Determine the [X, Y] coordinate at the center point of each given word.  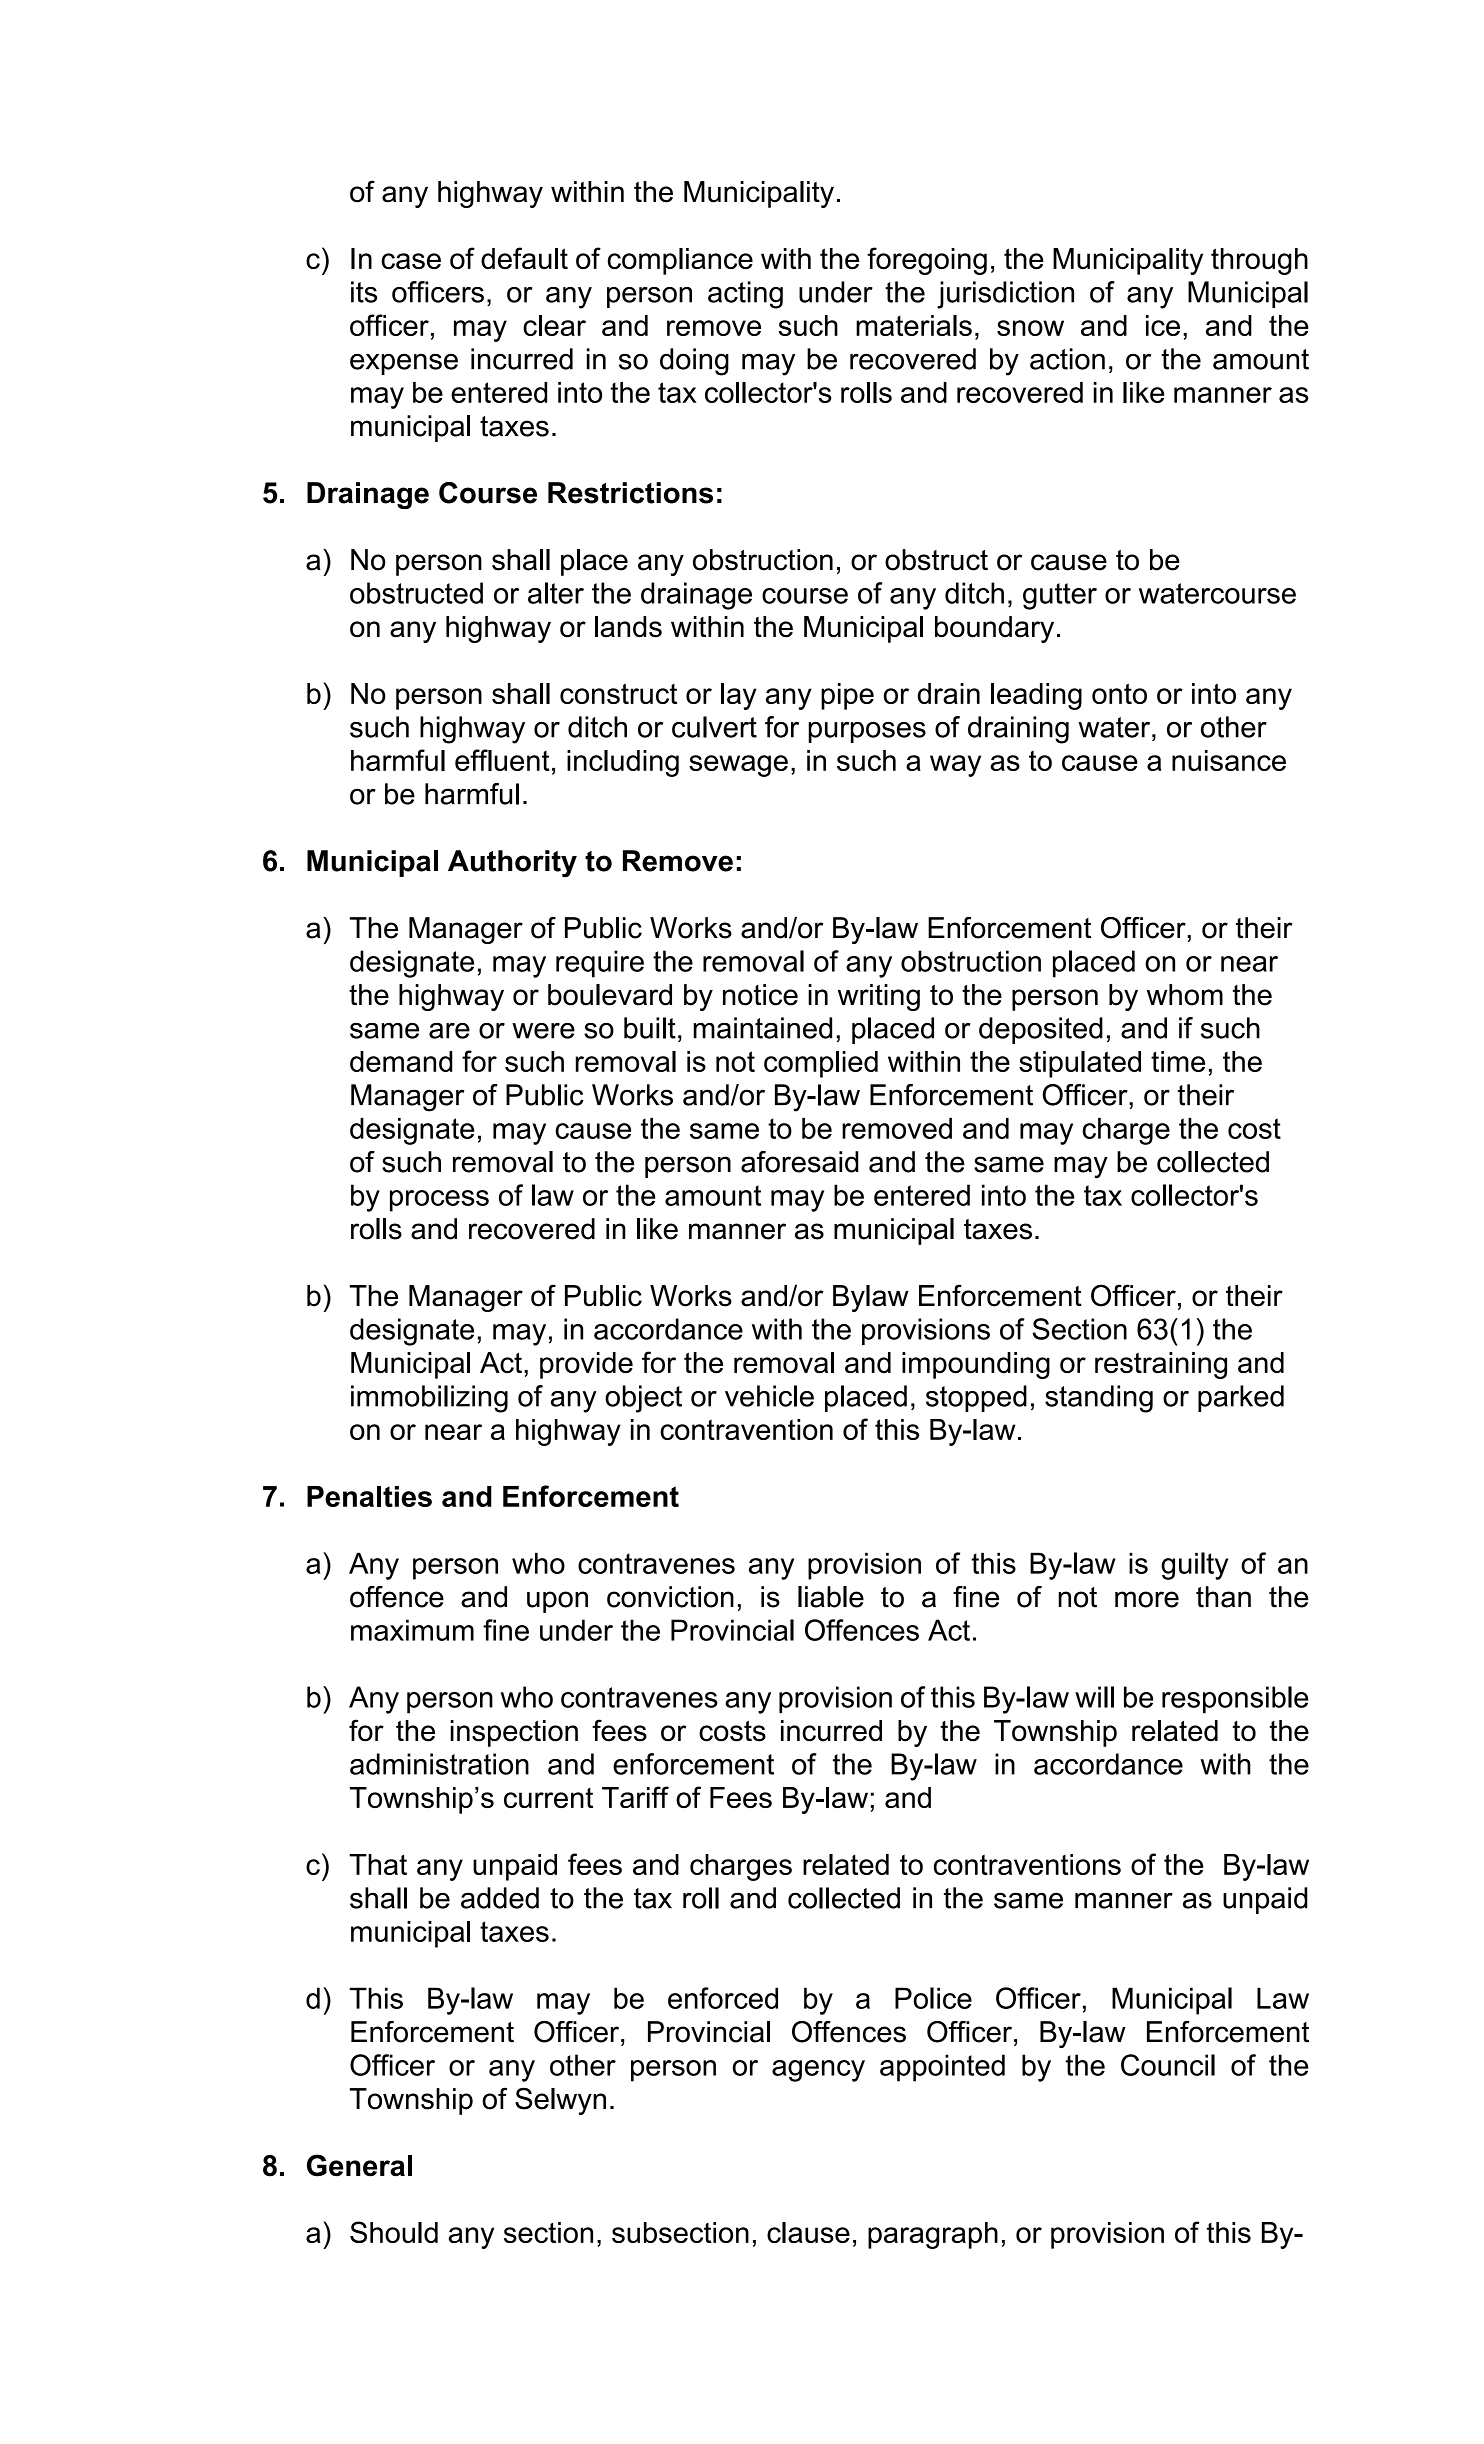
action [1067, 359]
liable [831, 1597]
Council [1168, 2065]
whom [1185, 995]
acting [745, 295]
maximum [412, 1630]
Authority [512, 864]
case [411, 261]
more [1147, 1599]
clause [808, 2232]
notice [760, 995]
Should [394, 2232]
